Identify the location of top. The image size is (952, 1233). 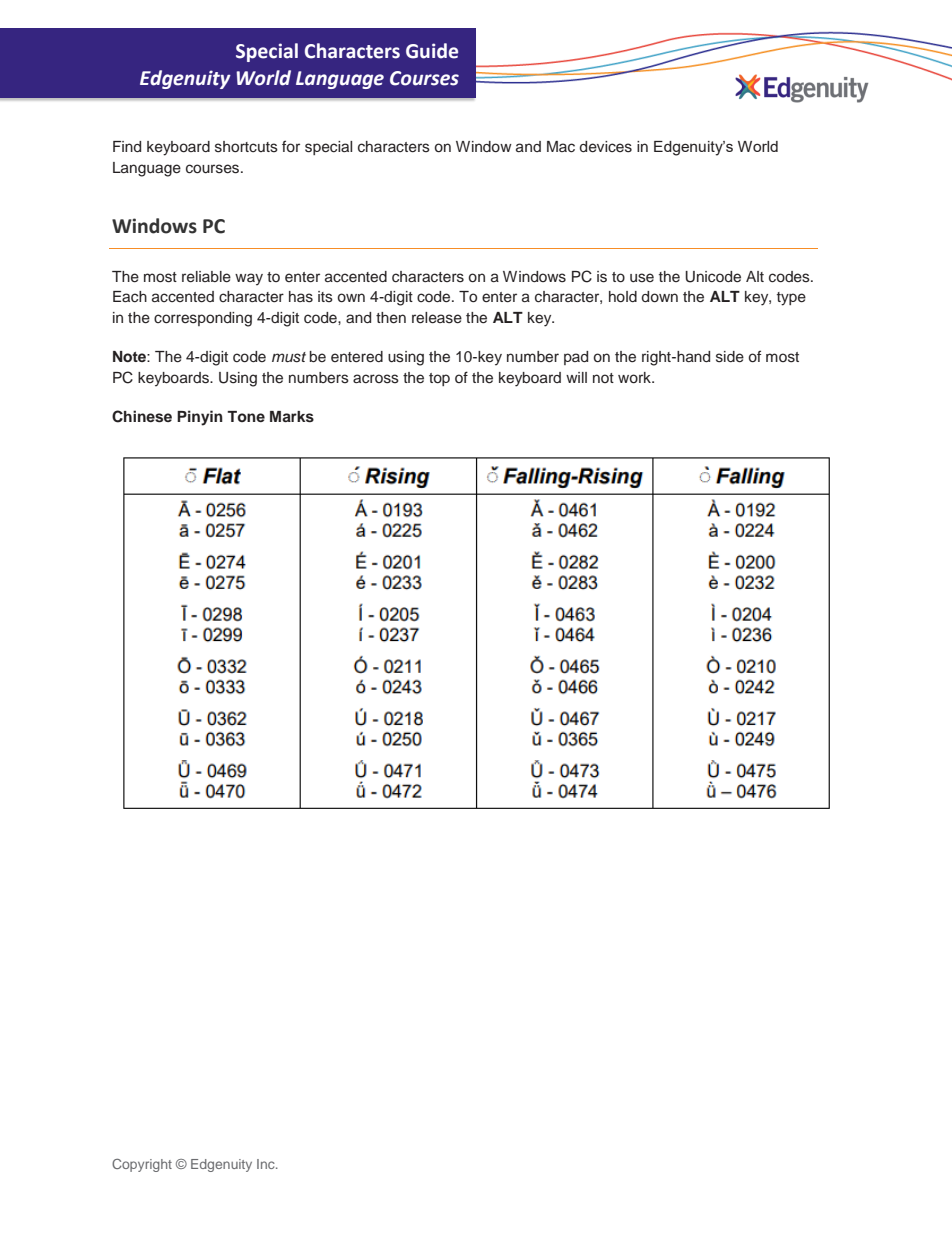
(439, 379).
